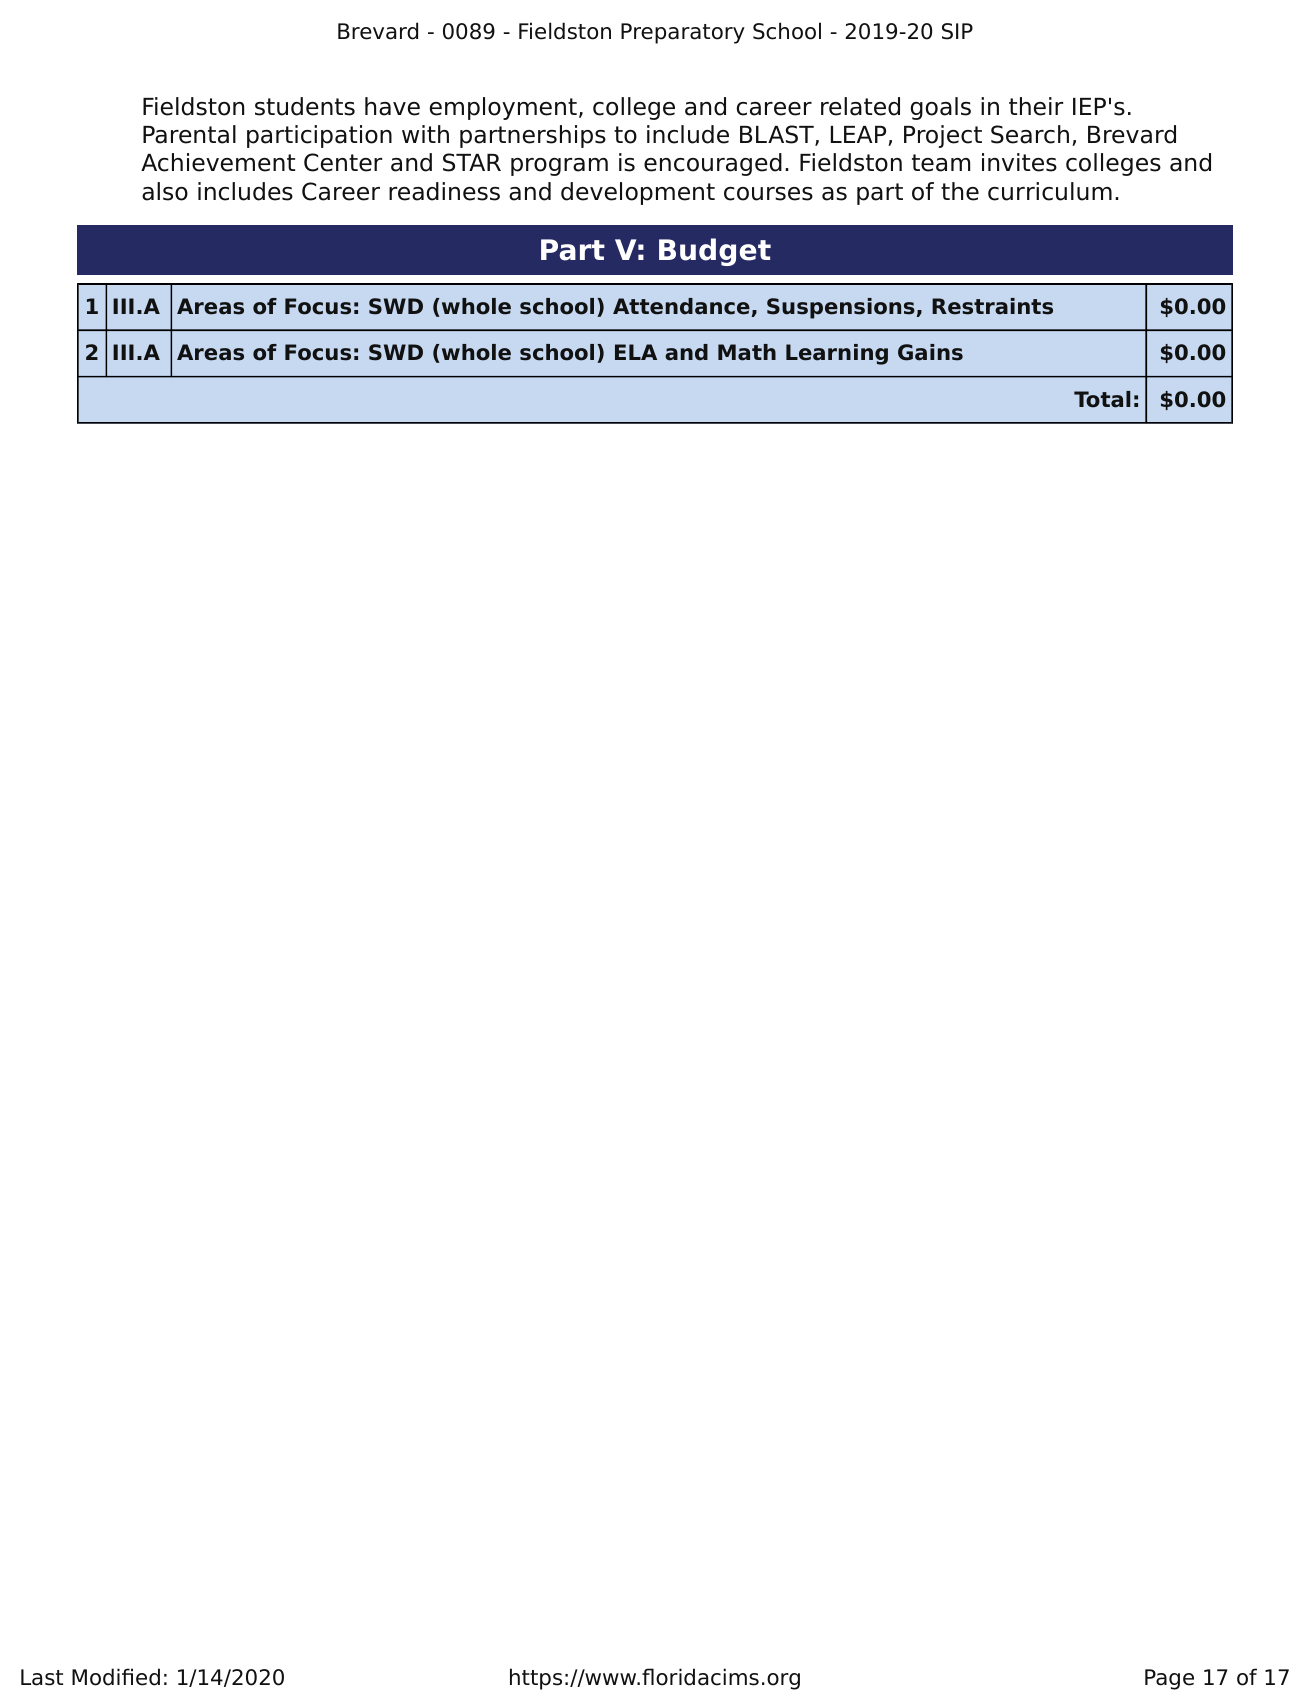  What do you see at coordinates (1102, 399) in the screenshot?
I see `Total` at bounding box center [1102, 399].
